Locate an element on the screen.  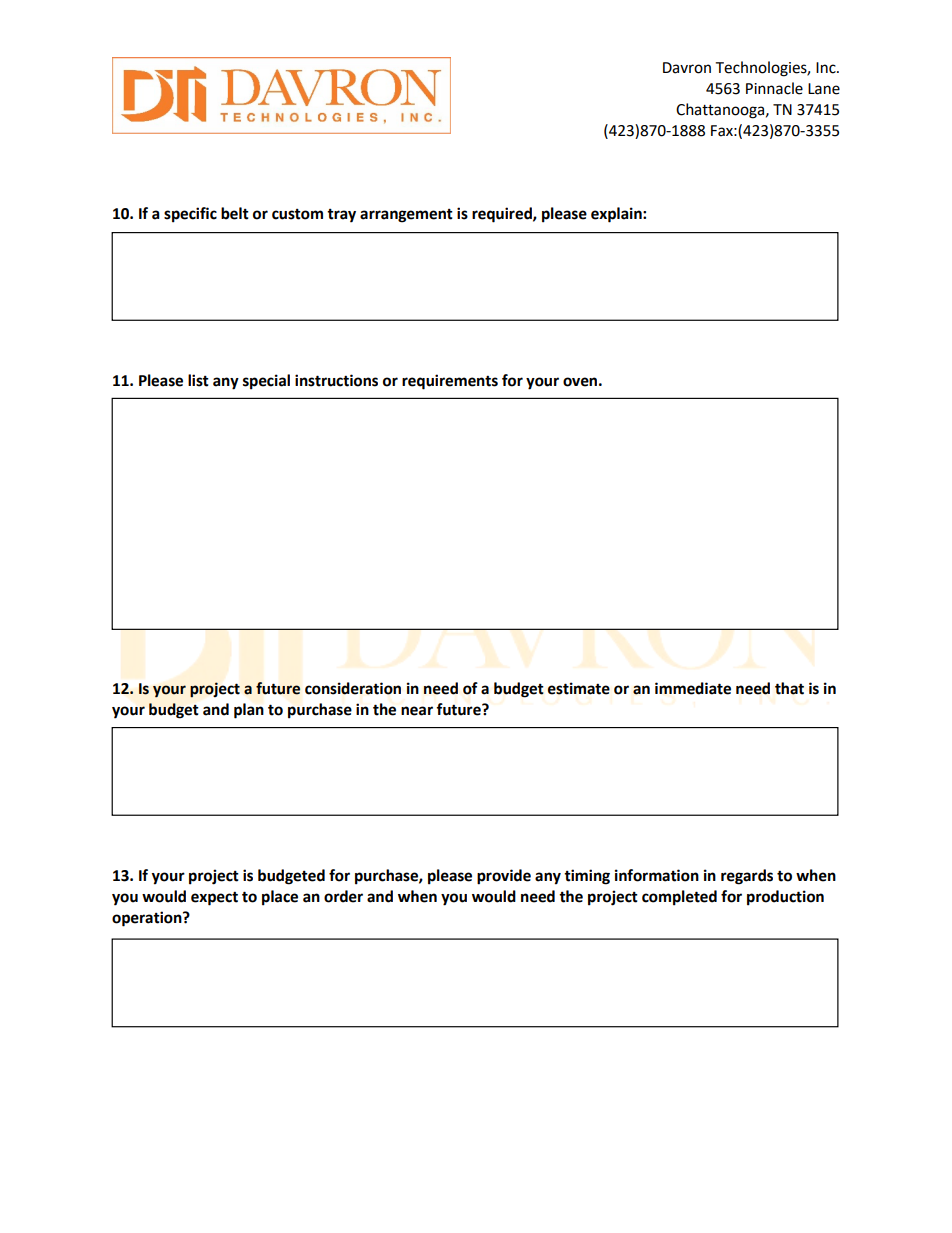
belt is located at coordinates (235, 213).
